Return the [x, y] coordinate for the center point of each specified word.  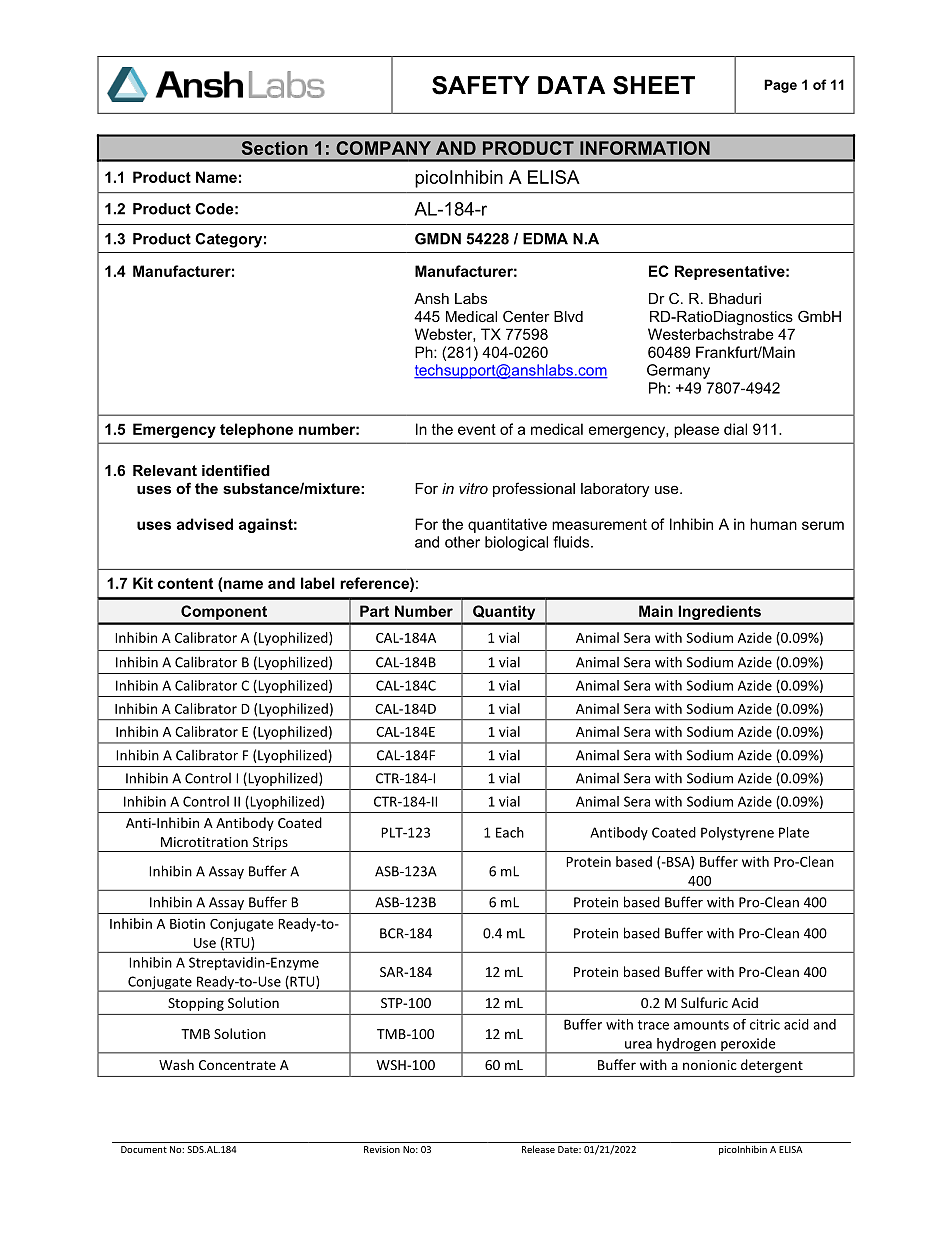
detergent [772, 1066]
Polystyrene [737, 834]
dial [735, 429]
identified [236, 470]
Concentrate [237, 1065]
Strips [270, 844]
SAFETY [481, 85]
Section [275, 148]
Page [780, 86]
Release [538, 1149]
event [477, 429]
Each [510, 832]
